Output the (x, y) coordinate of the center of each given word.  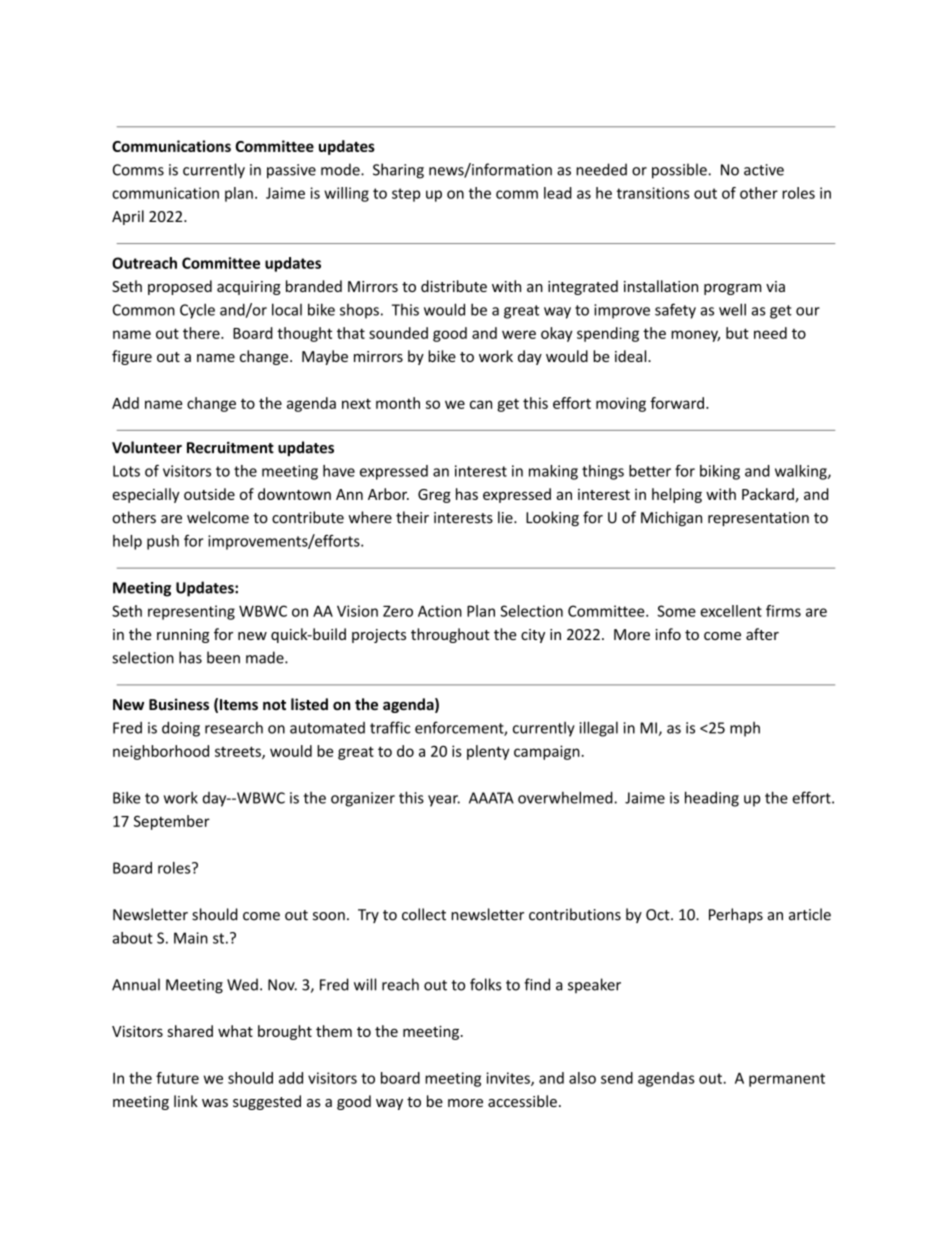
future (177, 1078)
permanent (787, 1080)
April (128, 217)
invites (509, 1079)
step (406, 195)
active (764, 170)
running (183, 636)
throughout (450, 635)
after (762, 634)
